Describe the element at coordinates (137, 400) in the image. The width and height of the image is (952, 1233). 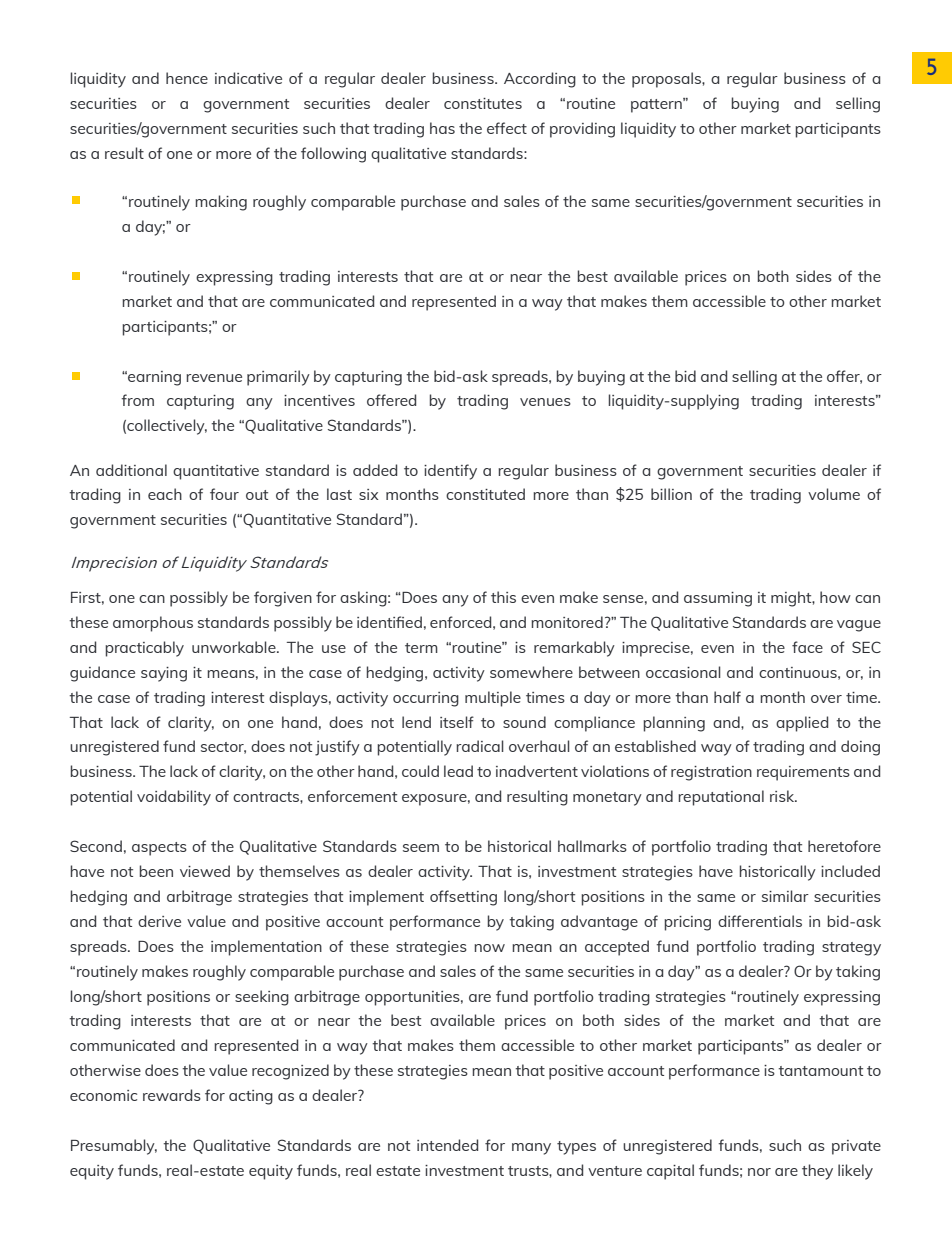
I see `from` at that location.
